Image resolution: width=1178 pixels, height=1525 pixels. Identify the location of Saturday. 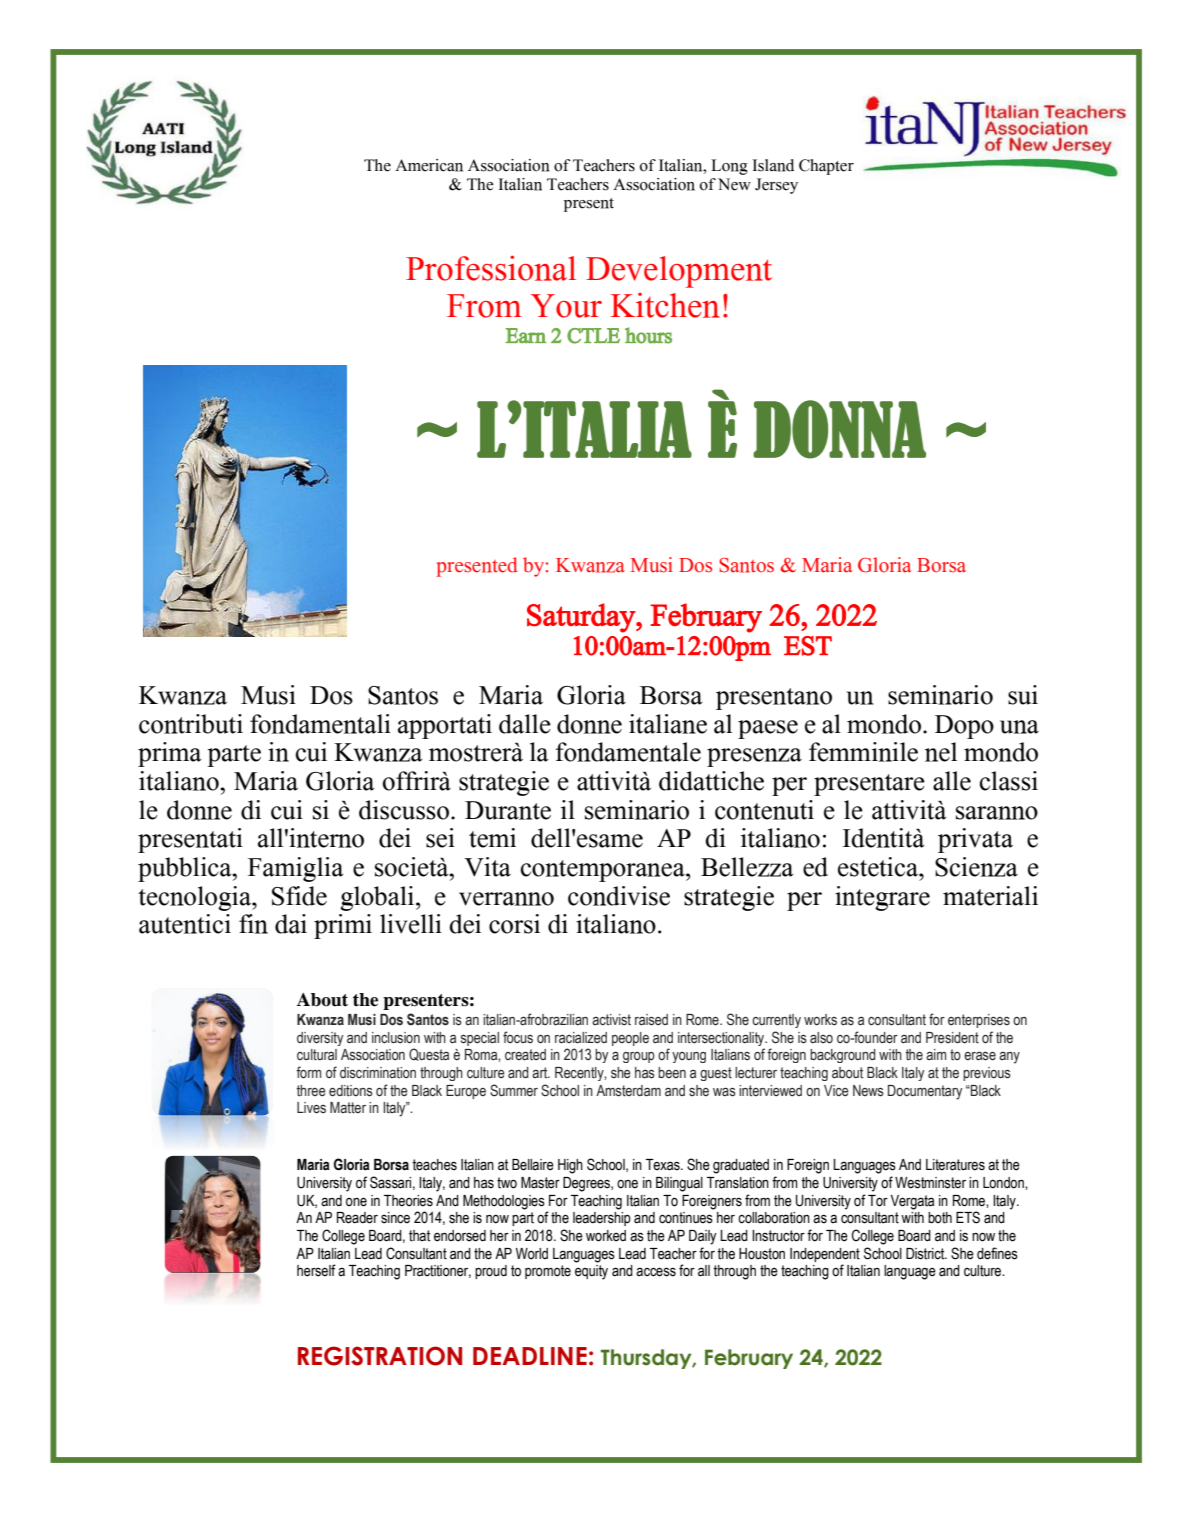
(582, 618).
